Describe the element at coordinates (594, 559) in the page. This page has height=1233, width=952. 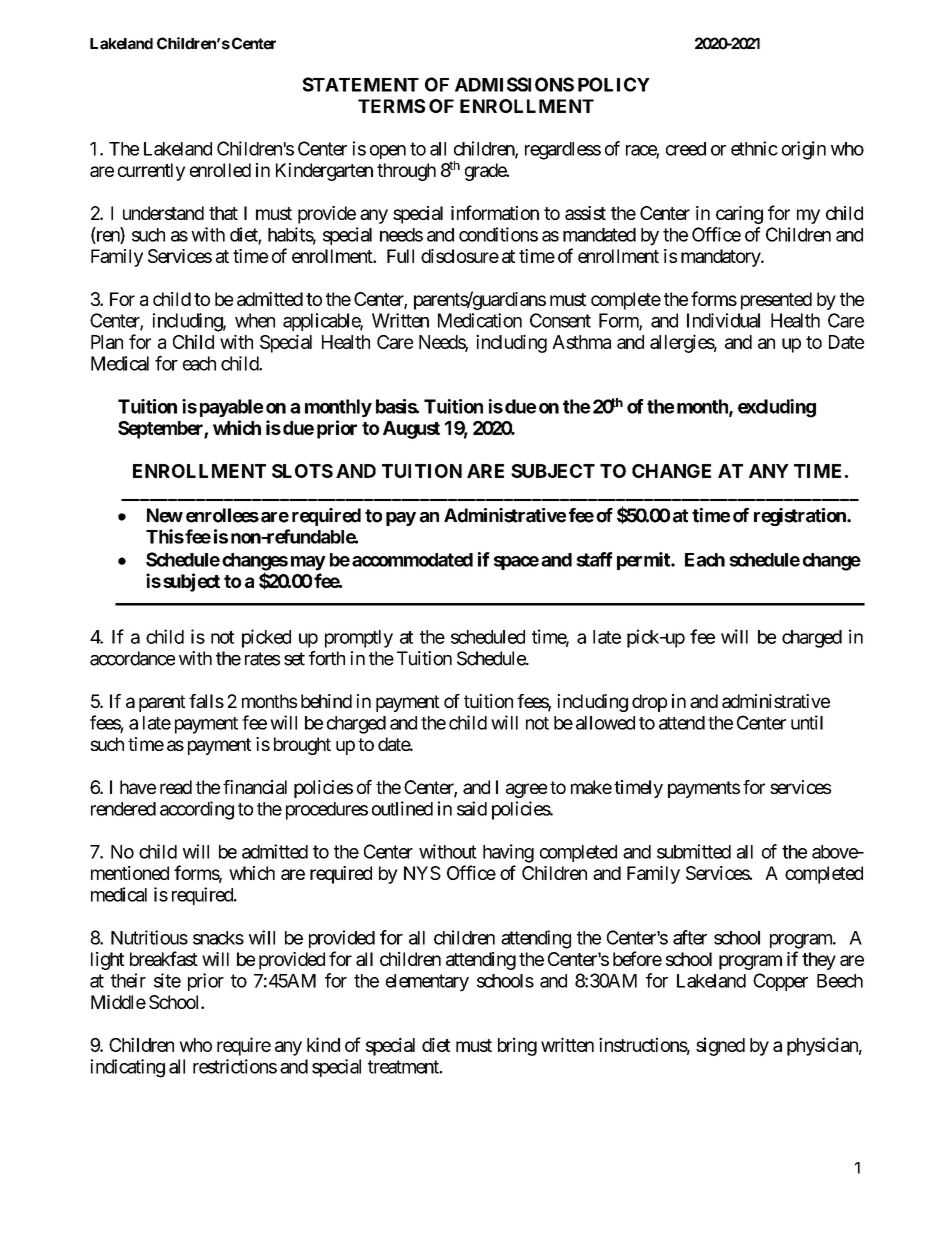
I see `staff` at that location.
